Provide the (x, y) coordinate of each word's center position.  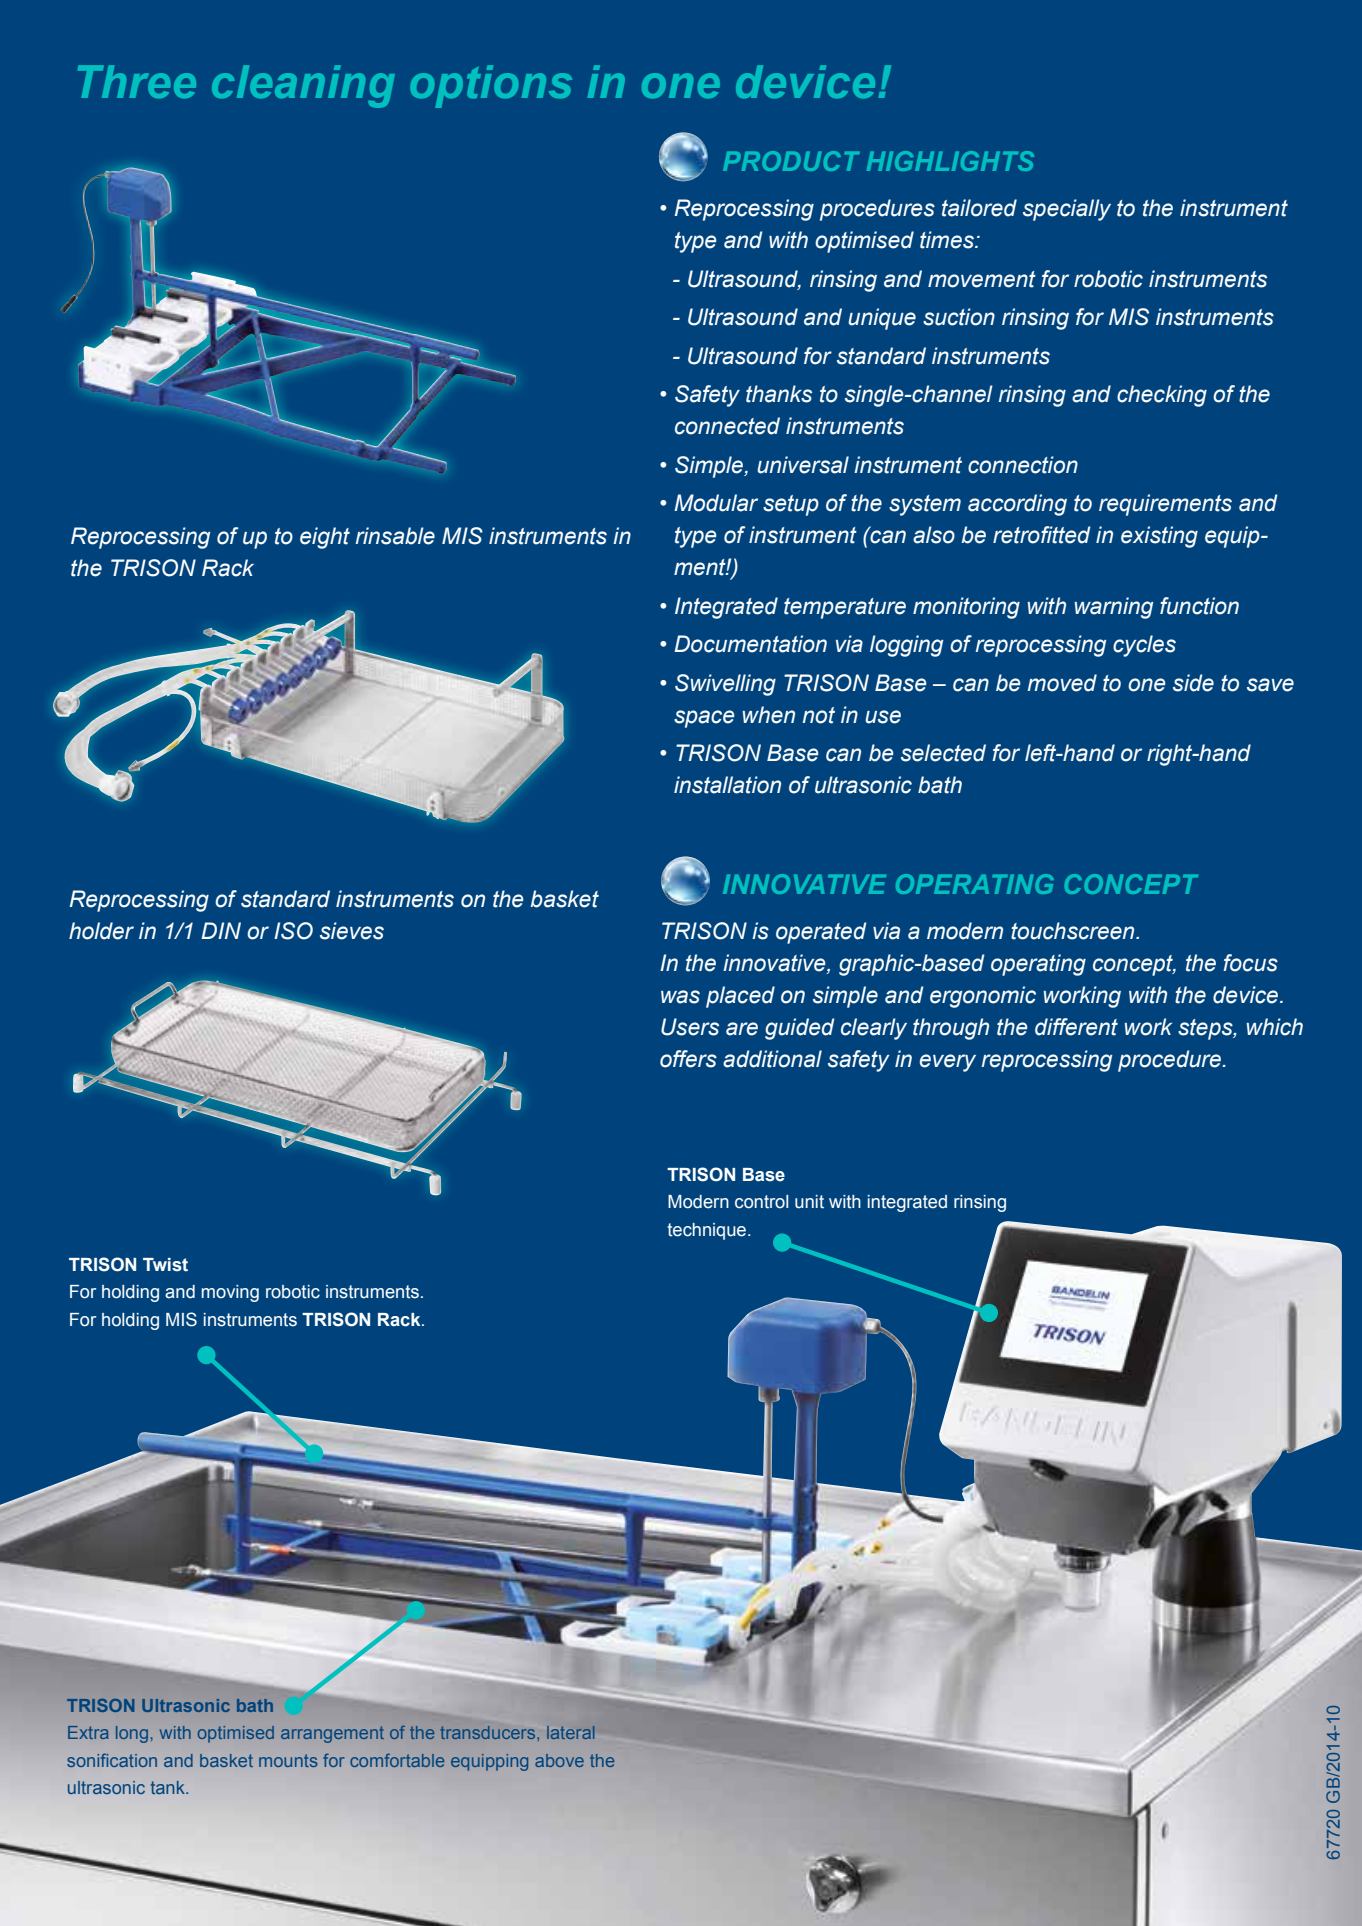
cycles (1144, 646)
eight (325, 538)
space (704, 719)
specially (1067, 210)
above (559, 1760)
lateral (571, 1732)
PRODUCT (791, 161)
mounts (288, 1760)
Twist (165, 1265)
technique (708, 1231)
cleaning (303, 86)
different (1076, 1027)
